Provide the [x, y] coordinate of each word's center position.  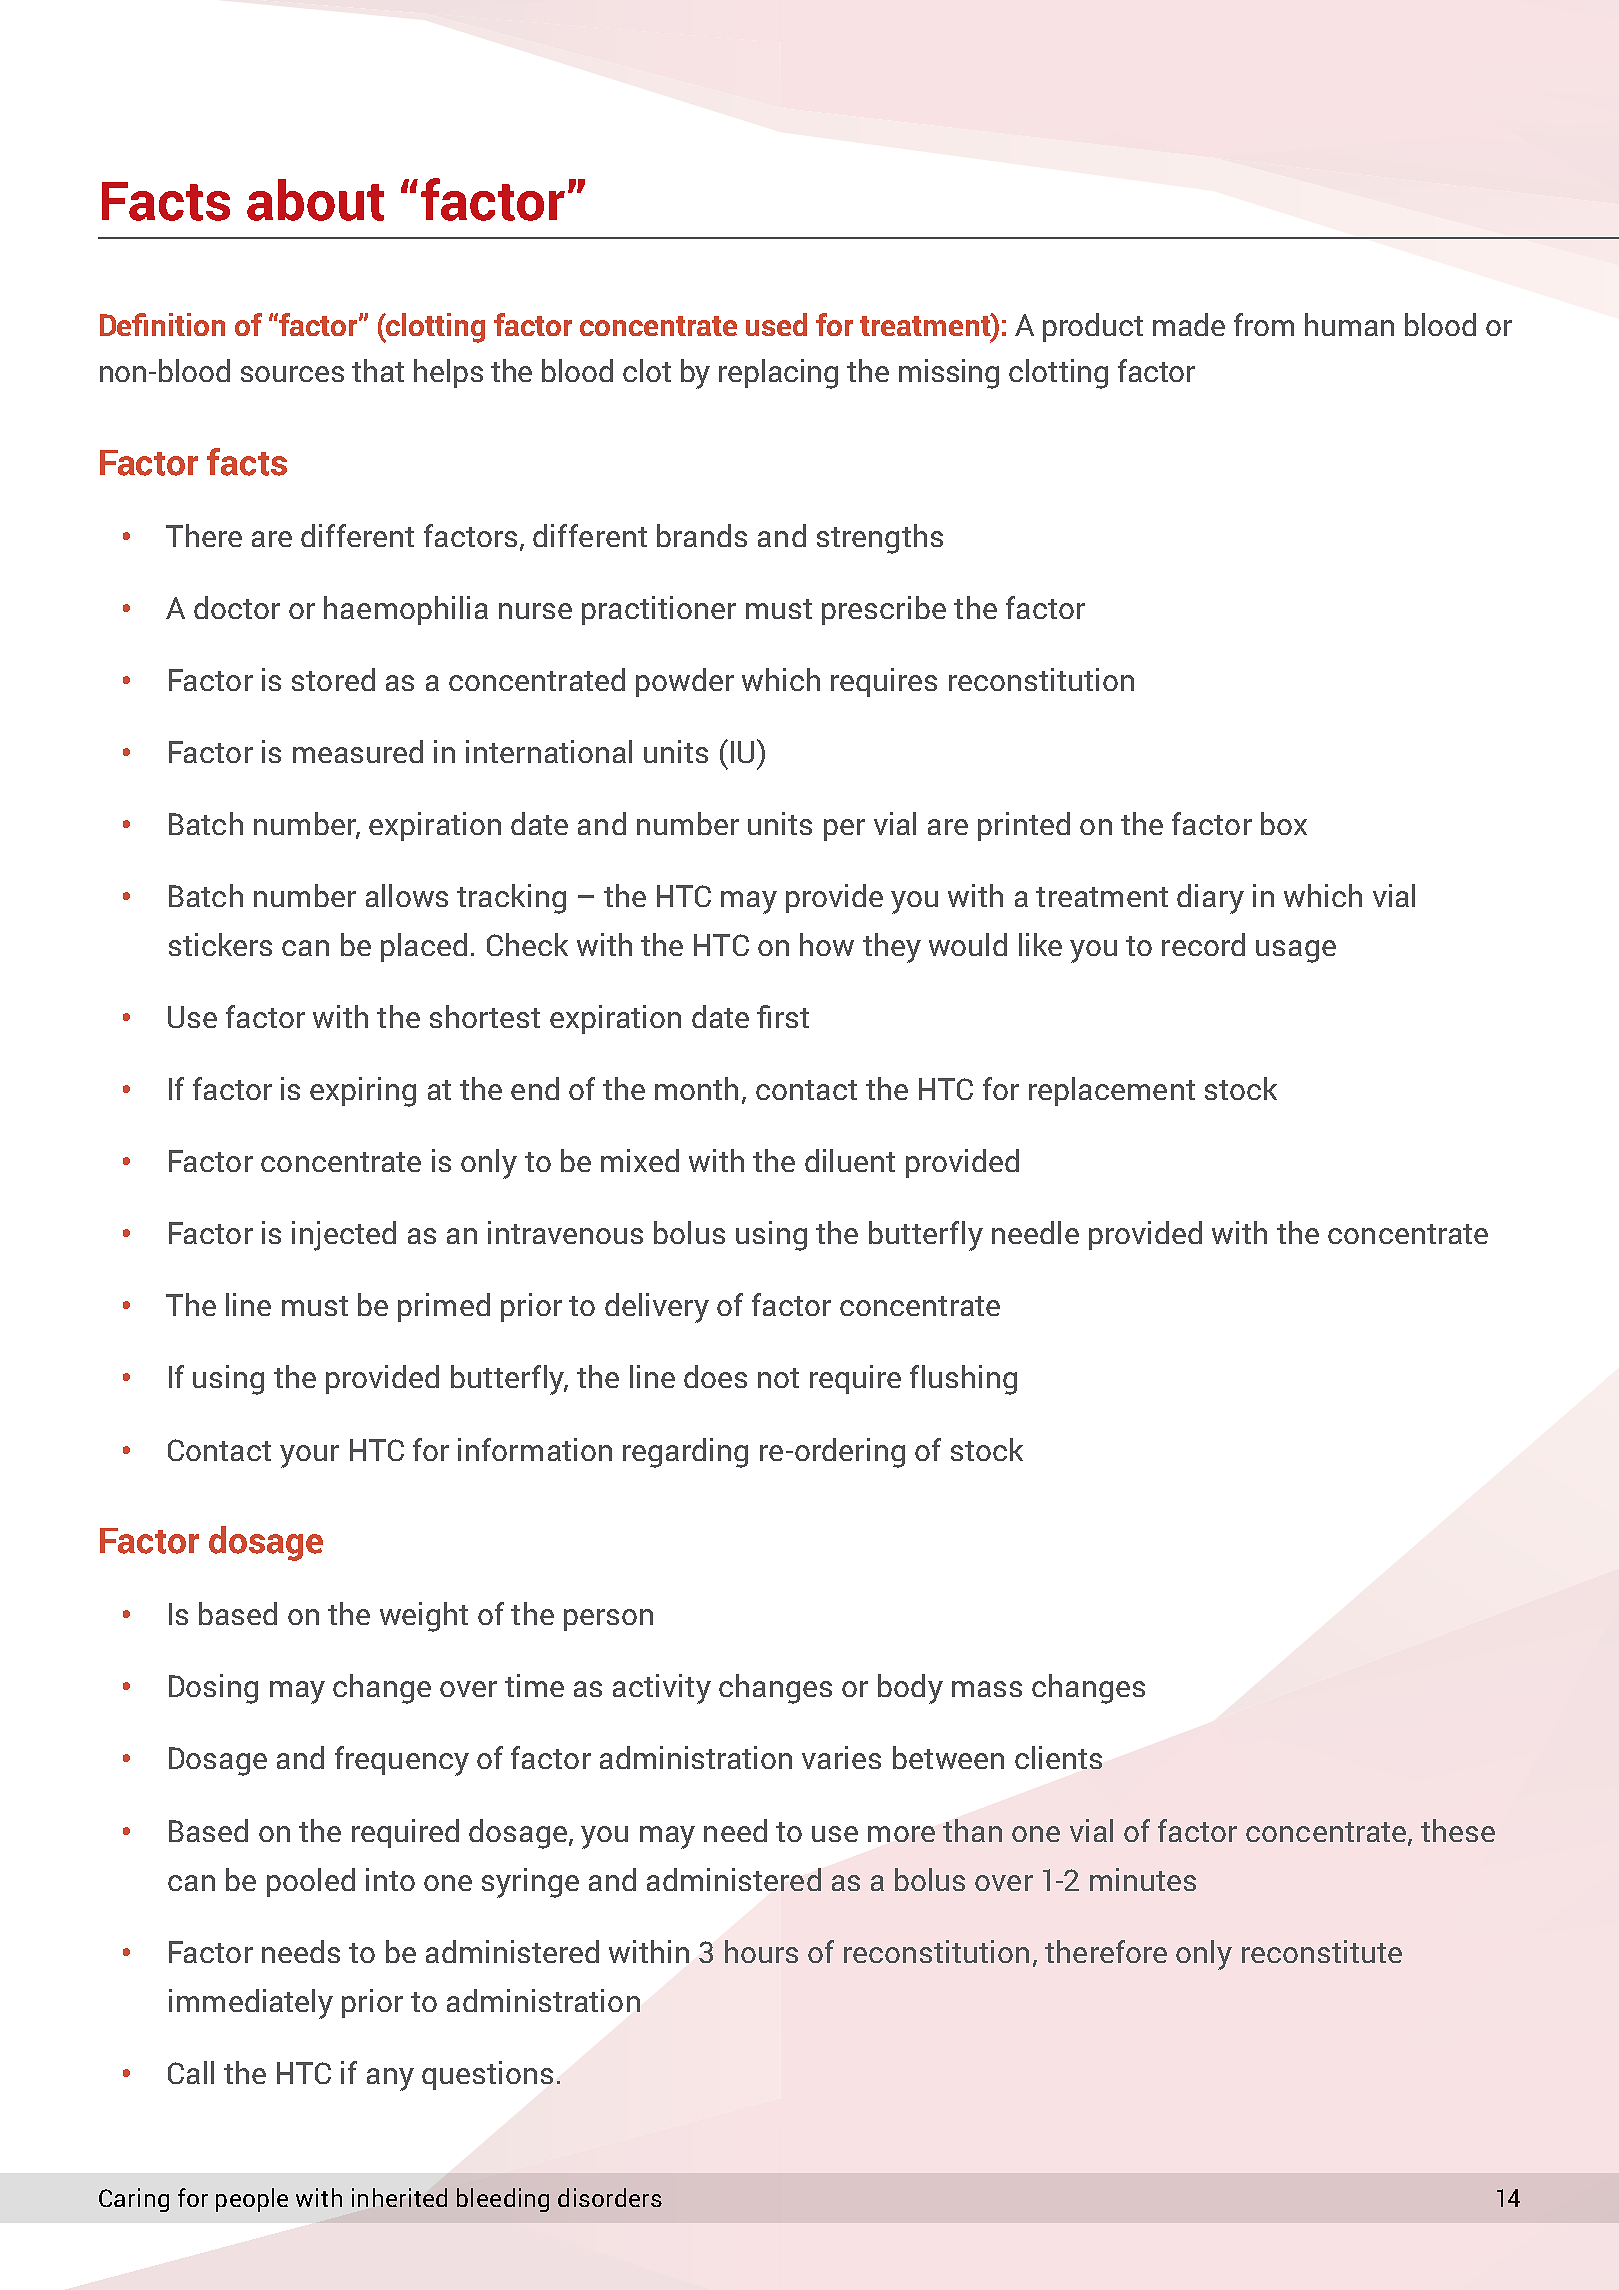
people [252, 2200]
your [309, 1456]
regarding [685, 1453]
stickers [220, 944]
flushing [963, 1380]
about [315, 200]
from [1264, 324]
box [1284, 823]
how [827, 944]
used [776, 324]
